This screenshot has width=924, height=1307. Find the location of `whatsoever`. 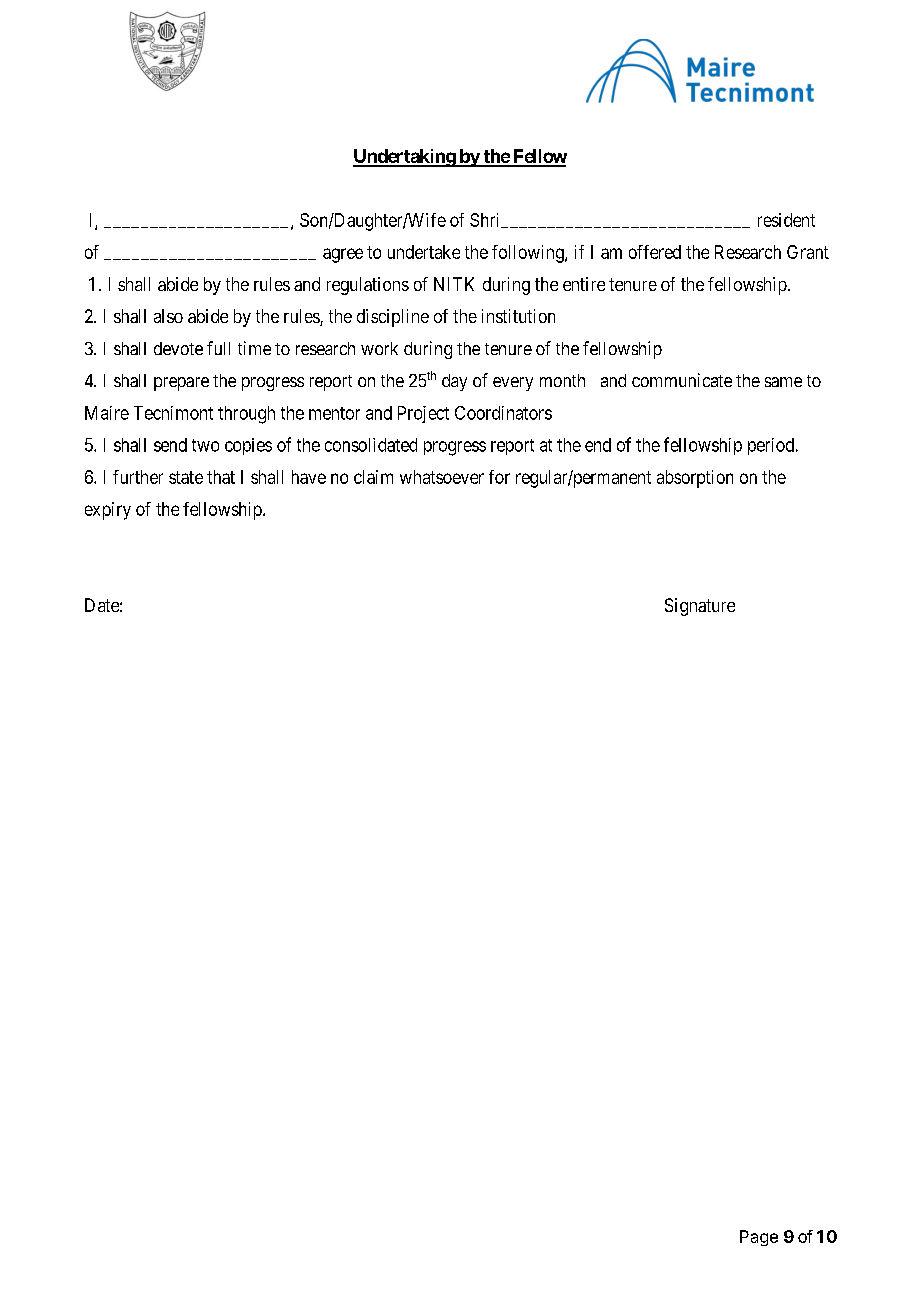

whatsoever is located at coordinates (442, 477).
